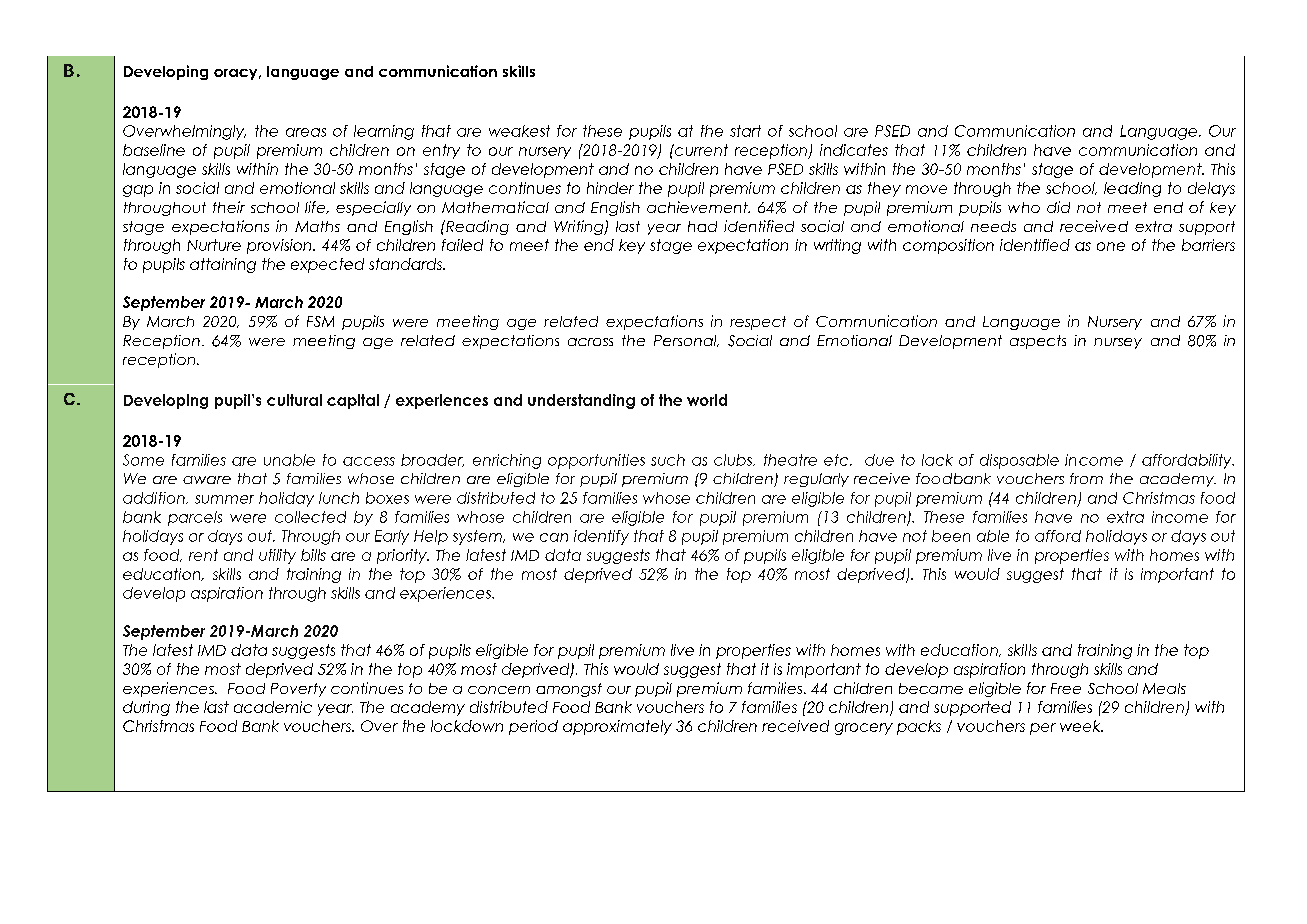 This image has width=1307, height=924. What do you see at coordinates (273, 707) in the image?
I see `academic` at bounding box center [273, 707].
